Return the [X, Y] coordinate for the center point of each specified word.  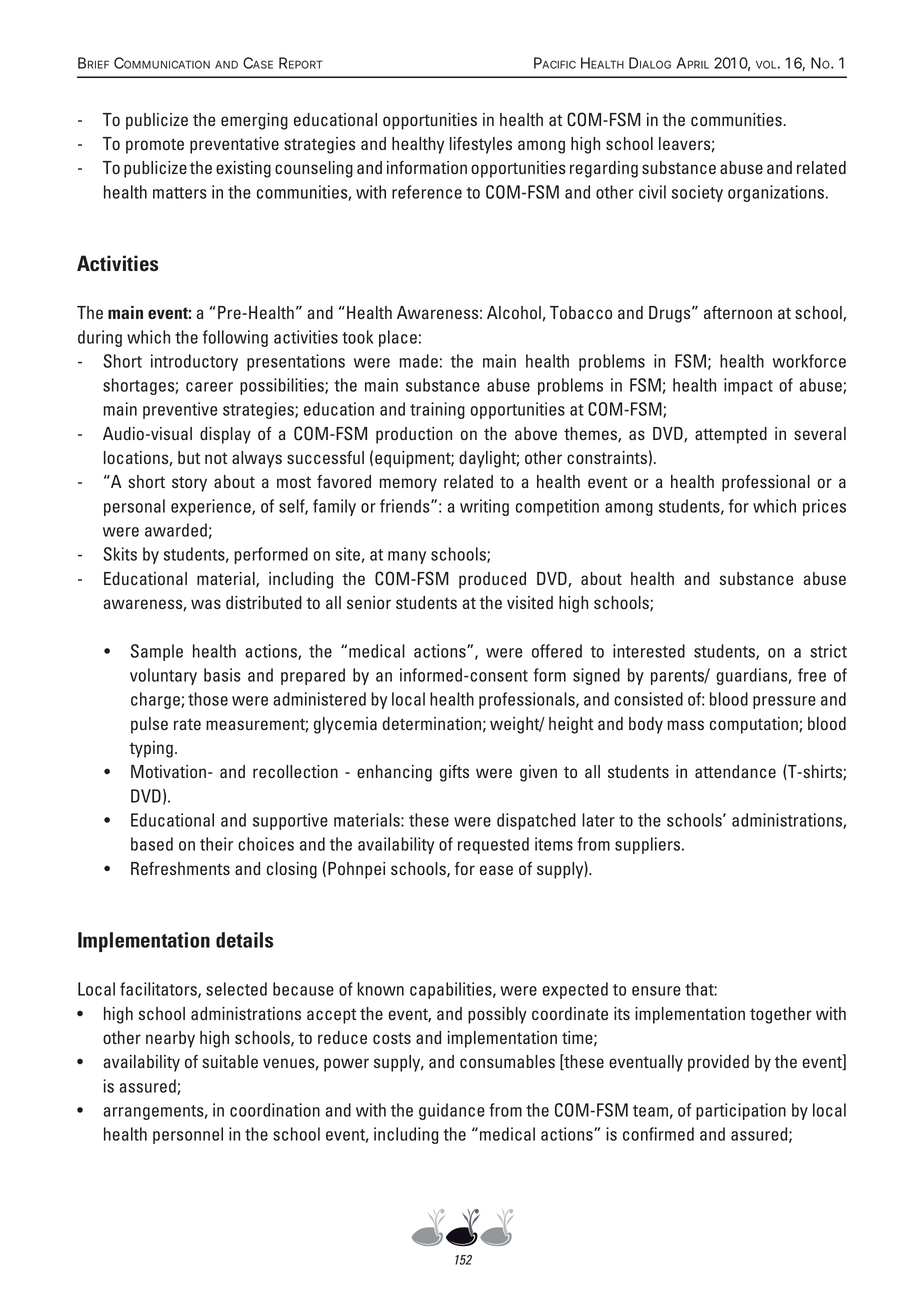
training [437, 410]
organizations [777, 193]
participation [741, 1111]
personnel [188, 1135]
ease [496, 870]
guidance [452, 1111]
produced [492, 580]
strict [828, 651]
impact [748, 386]
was [206, 604]
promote [155, 146]
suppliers [649, 845]
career [209, 387]
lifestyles [481, 145]
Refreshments [180, 868]
